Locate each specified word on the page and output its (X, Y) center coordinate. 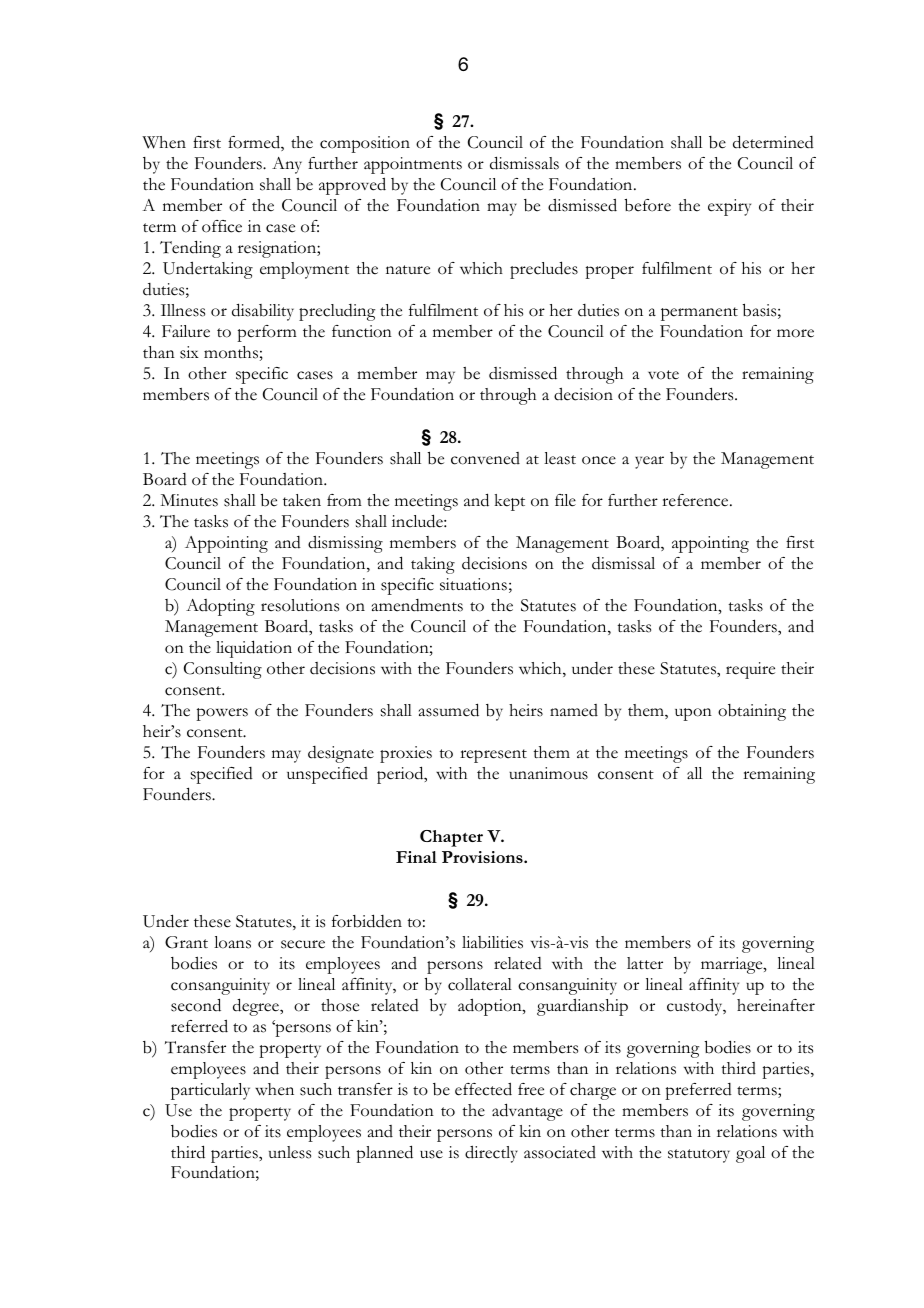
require (750, 670)
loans (232, 942)
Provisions (483, 857)
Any (287, 165)
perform (267, 333)
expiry (729, 207)
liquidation (254, 649)
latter (645, 963)
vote (663, 375)
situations (473, 584)
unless (290, 1152)
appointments (413, 165)
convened (485, 458)
